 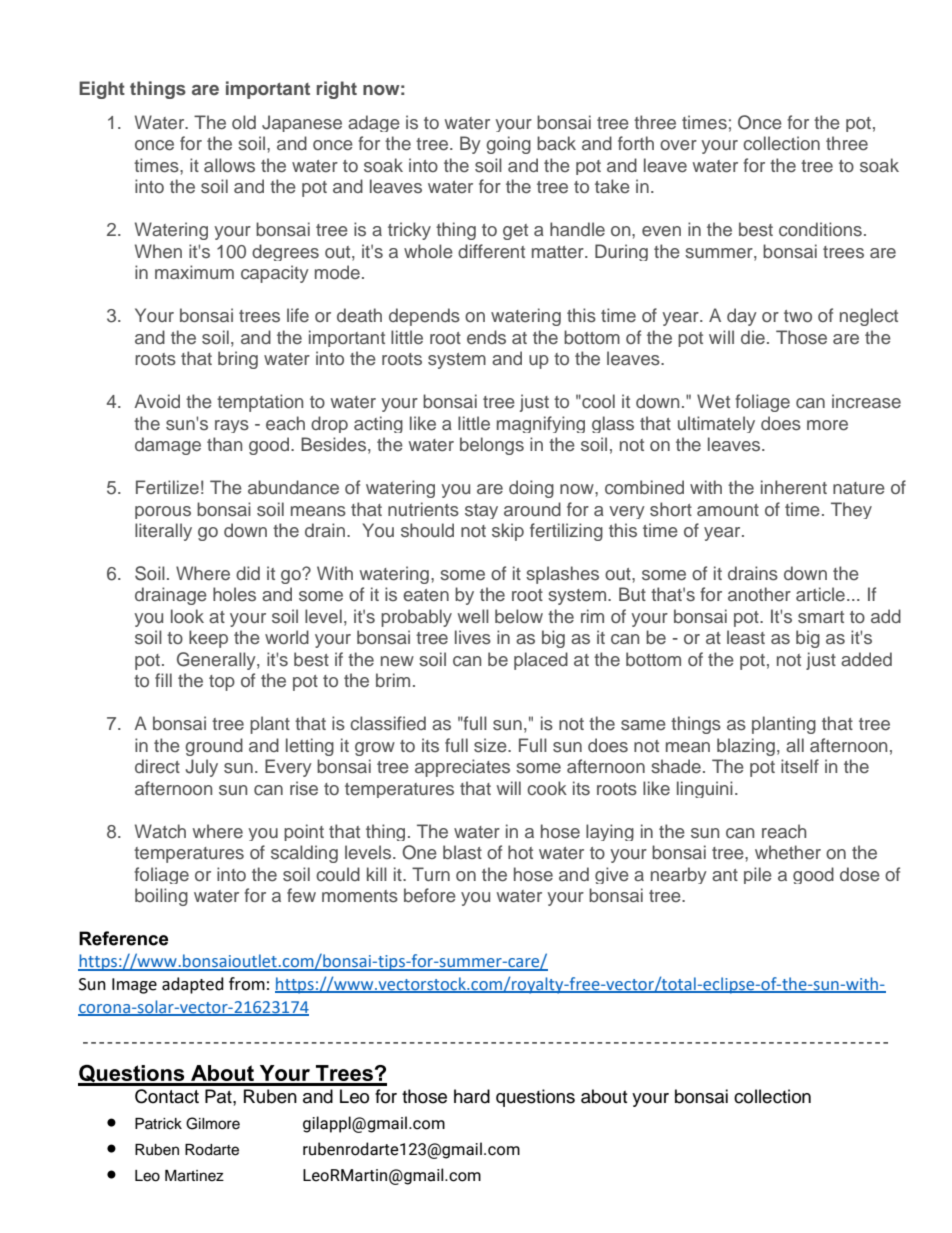 What do you see at coordinates (462, 768) in the document?
I see `appreciates` at bounding box center [462, 768].
